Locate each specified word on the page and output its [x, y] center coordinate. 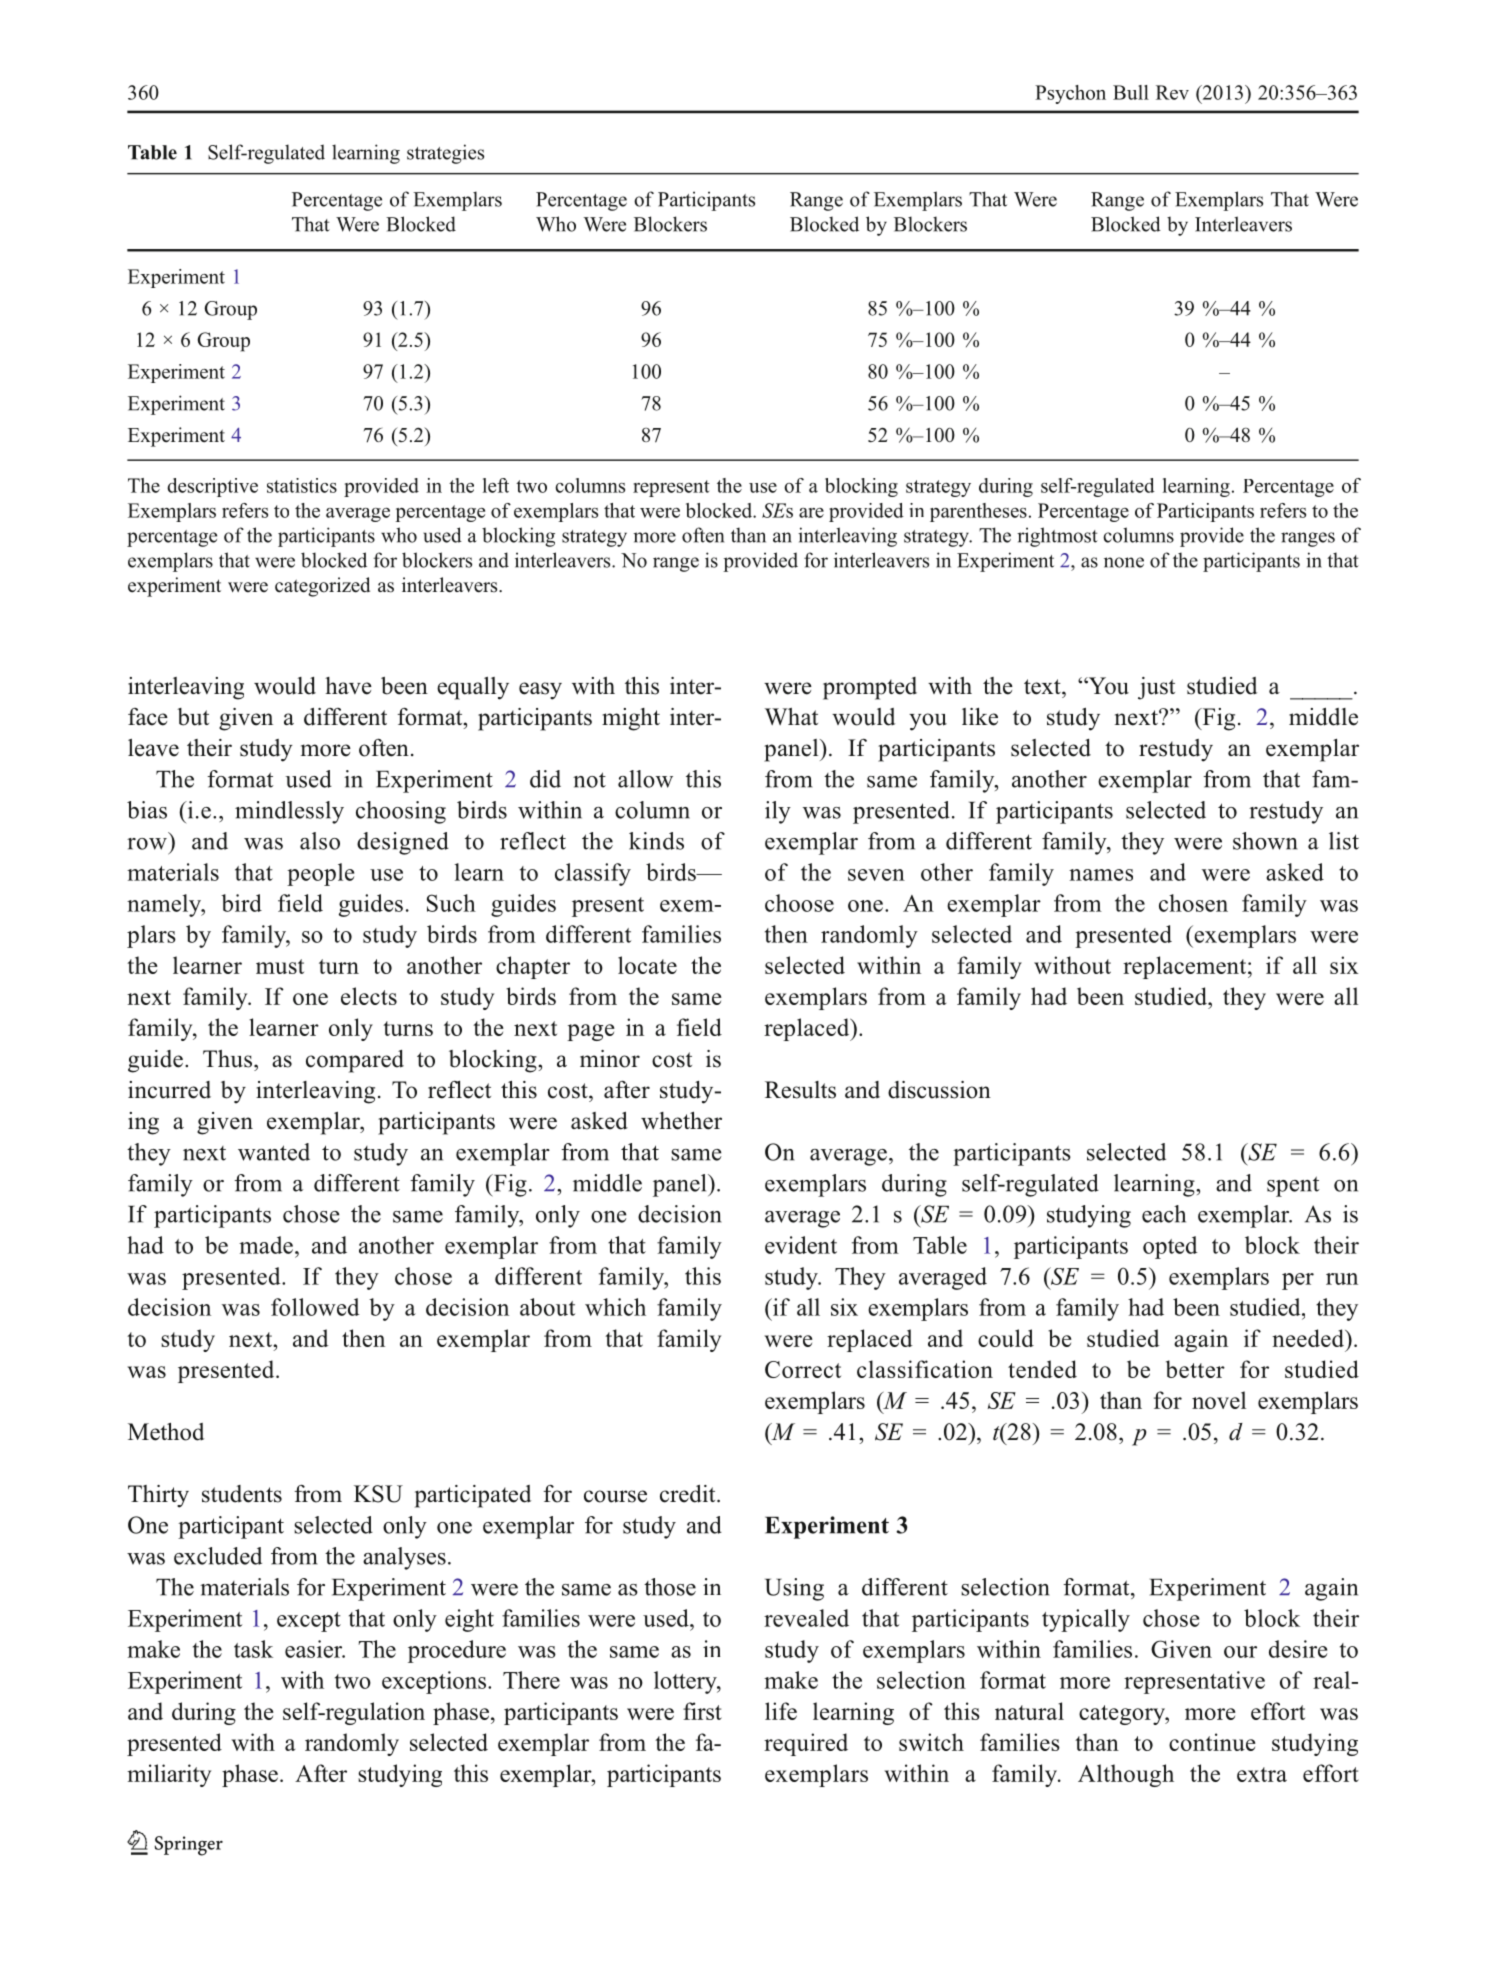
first [702, 1711]
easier [315, 1649]
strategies [445, 154]
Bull [1131, 92]
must [280, 966]
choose [799, 903]
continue [1212, 1742]
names [1101, 875]
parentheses [978, 512]
